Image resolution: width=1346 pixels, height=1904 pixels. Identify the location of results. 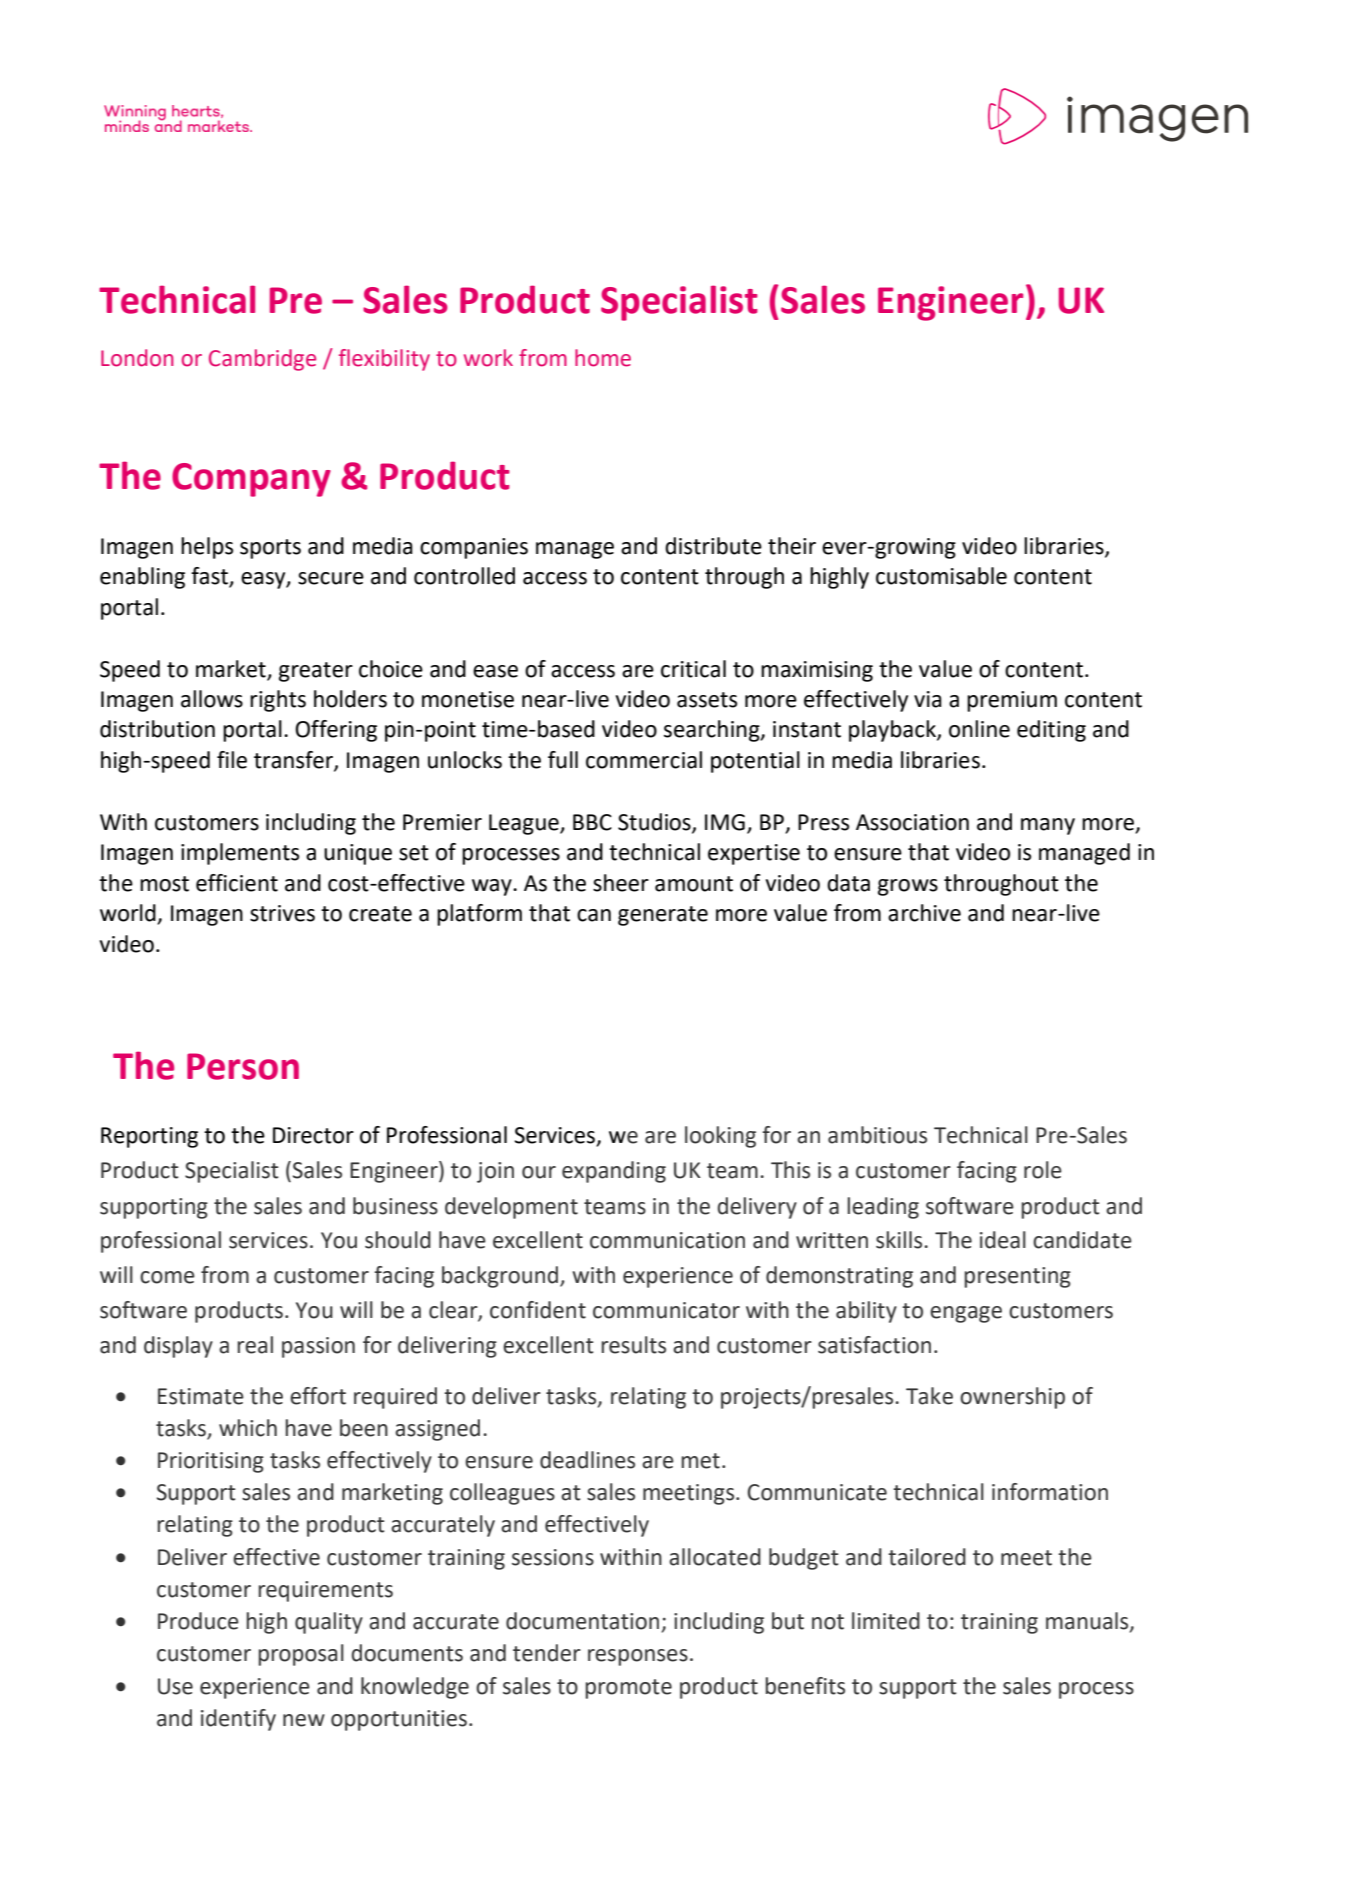
(633, 1345).
